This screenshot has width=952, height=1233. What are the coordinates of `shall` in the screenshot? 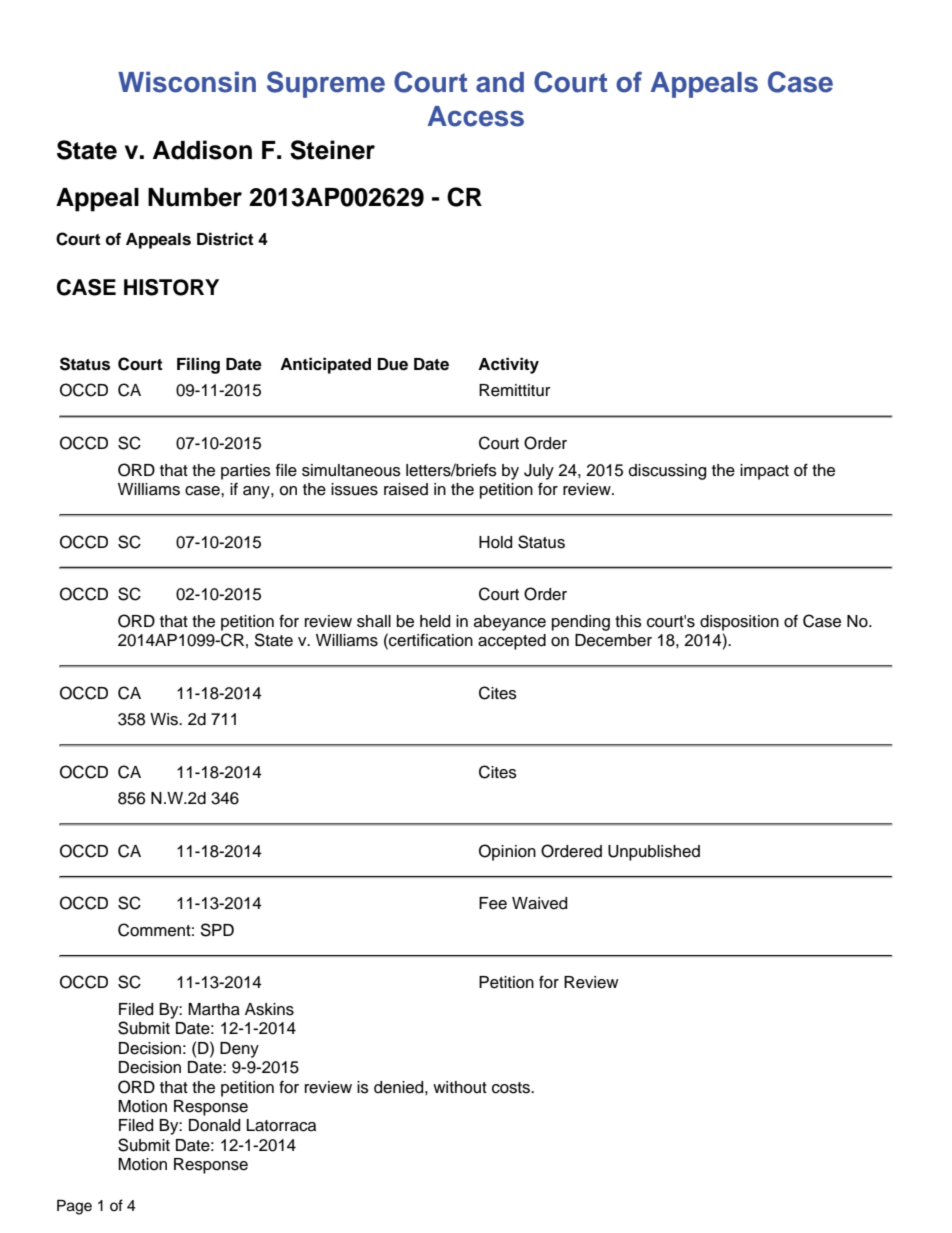 It's located at (374, 621).
